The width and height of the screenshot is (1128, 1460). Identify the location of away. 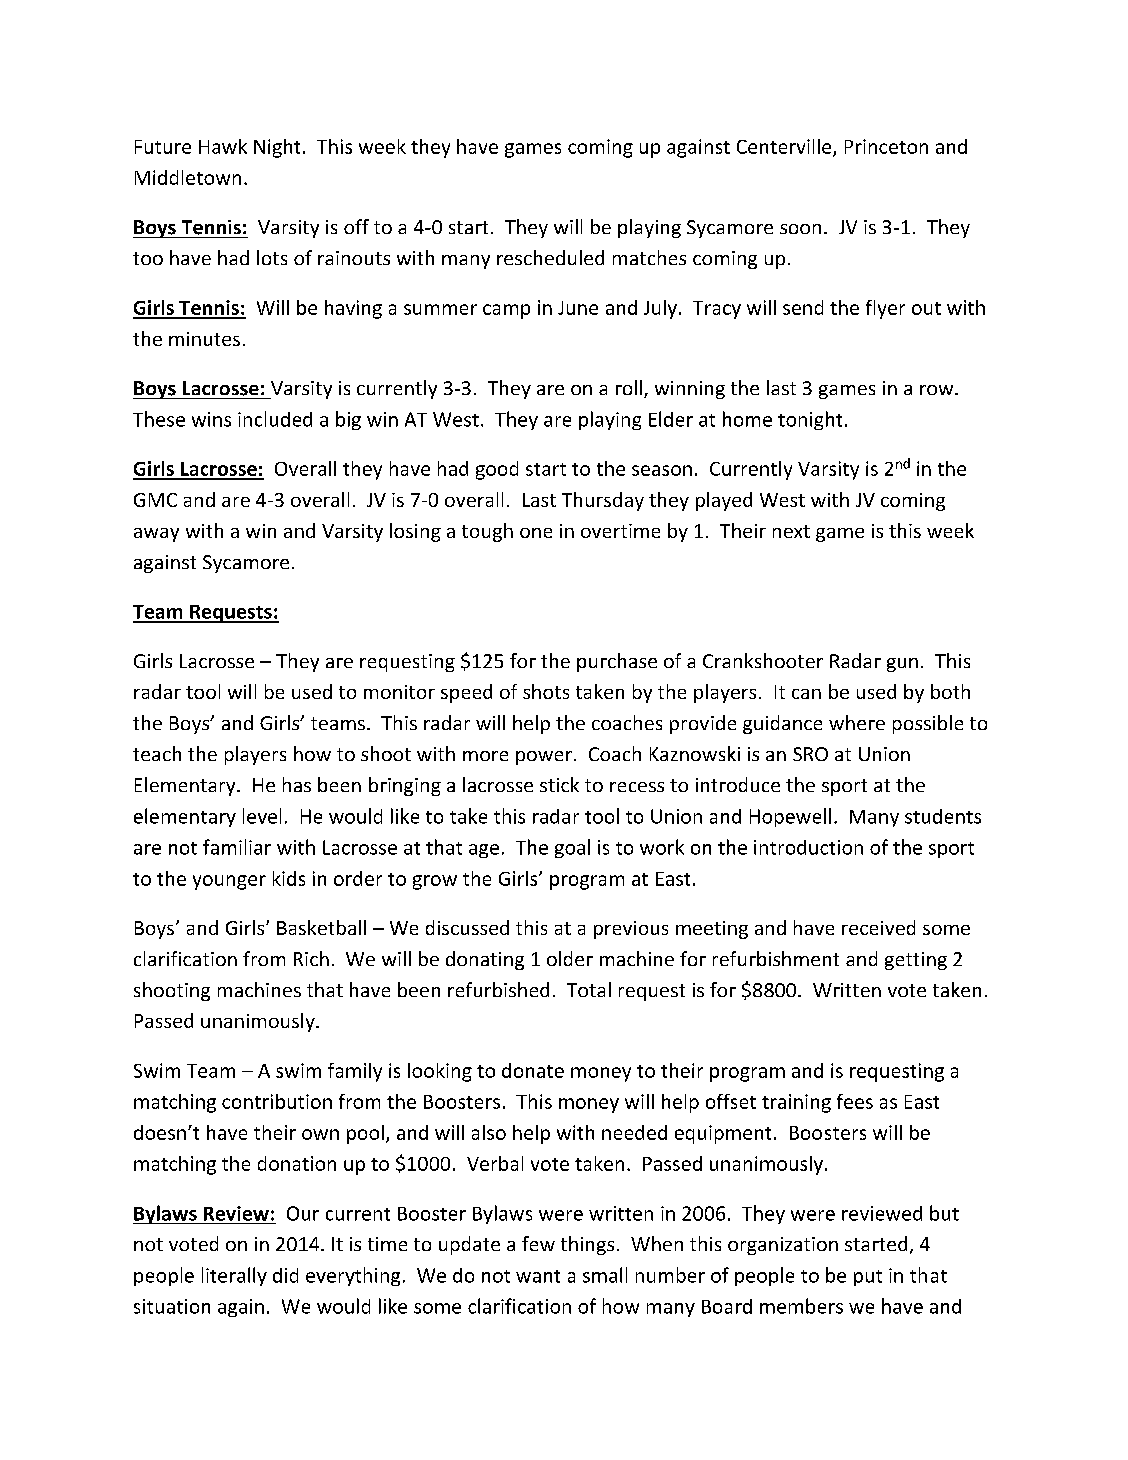
(156, 535).
